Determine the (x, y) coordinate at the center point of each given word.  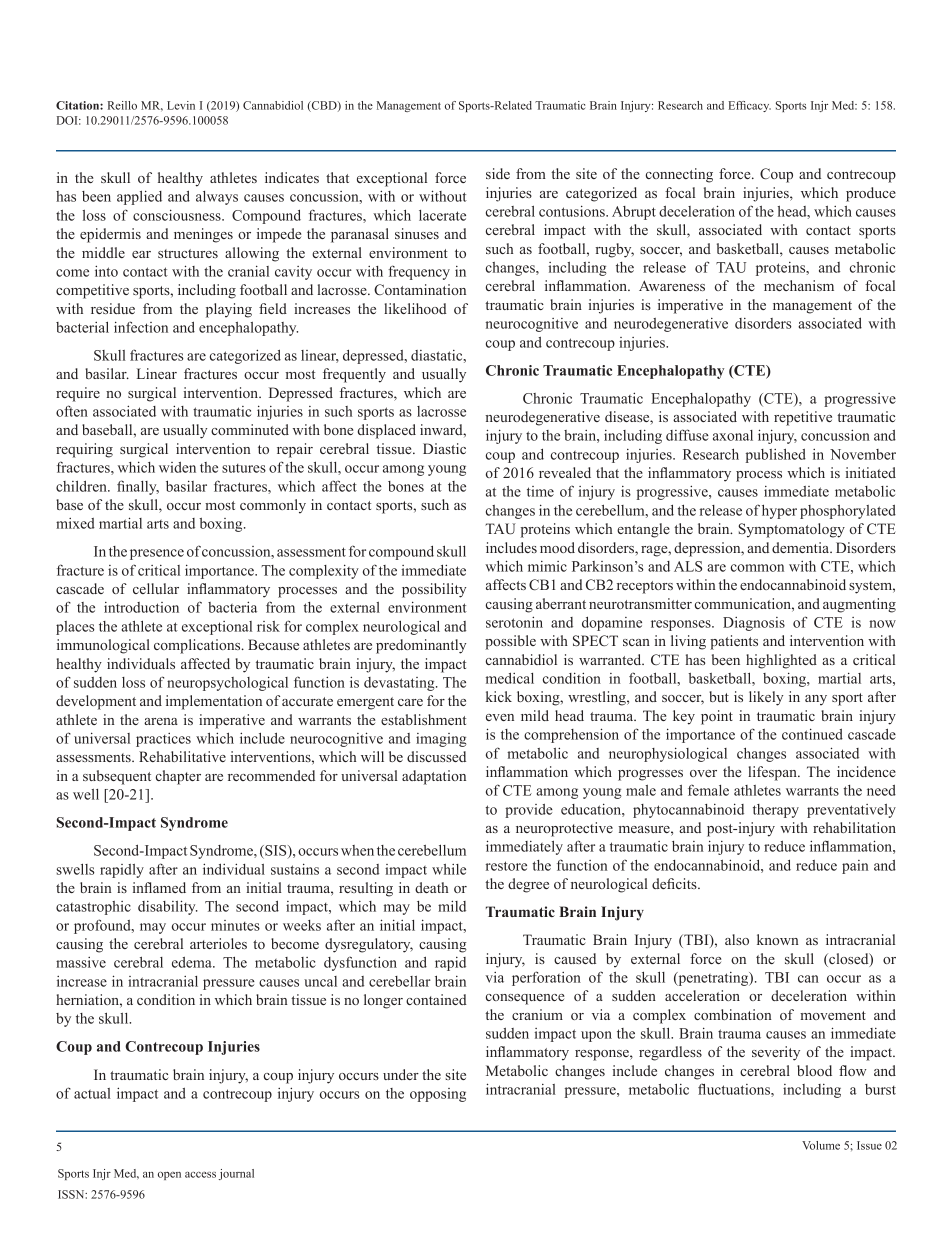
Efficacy (749, 106)
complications (198, 646)
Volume (821, 1145)
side (498, 173)
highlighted (781, 661)
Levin (181, 105)
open (169, 1176)
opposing (438, 1095)
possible (510, 642)
